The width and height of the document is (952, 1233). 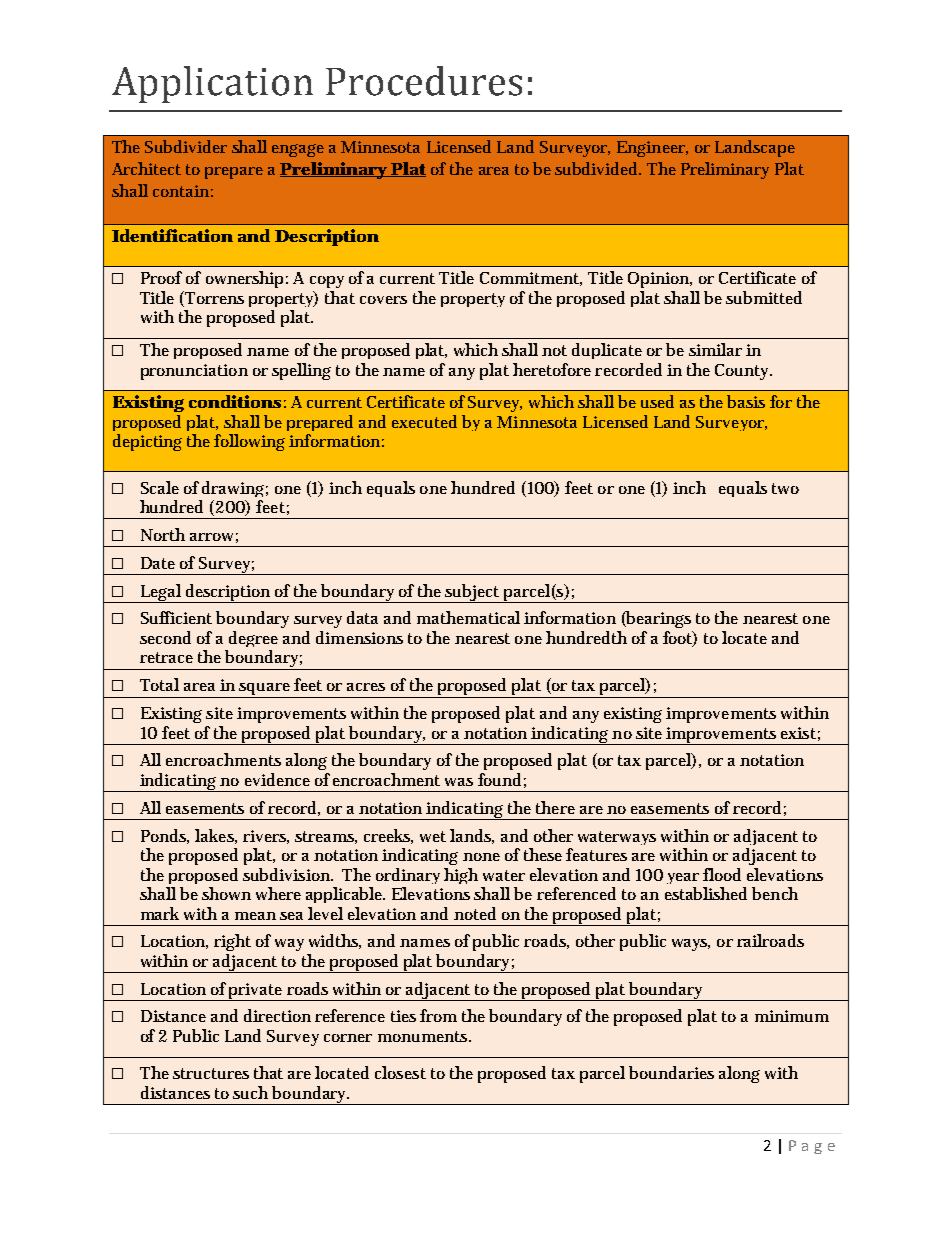 What do you see at coordinates (785, 488) in the document?
I see `two` at bounding box center [785, 488].
